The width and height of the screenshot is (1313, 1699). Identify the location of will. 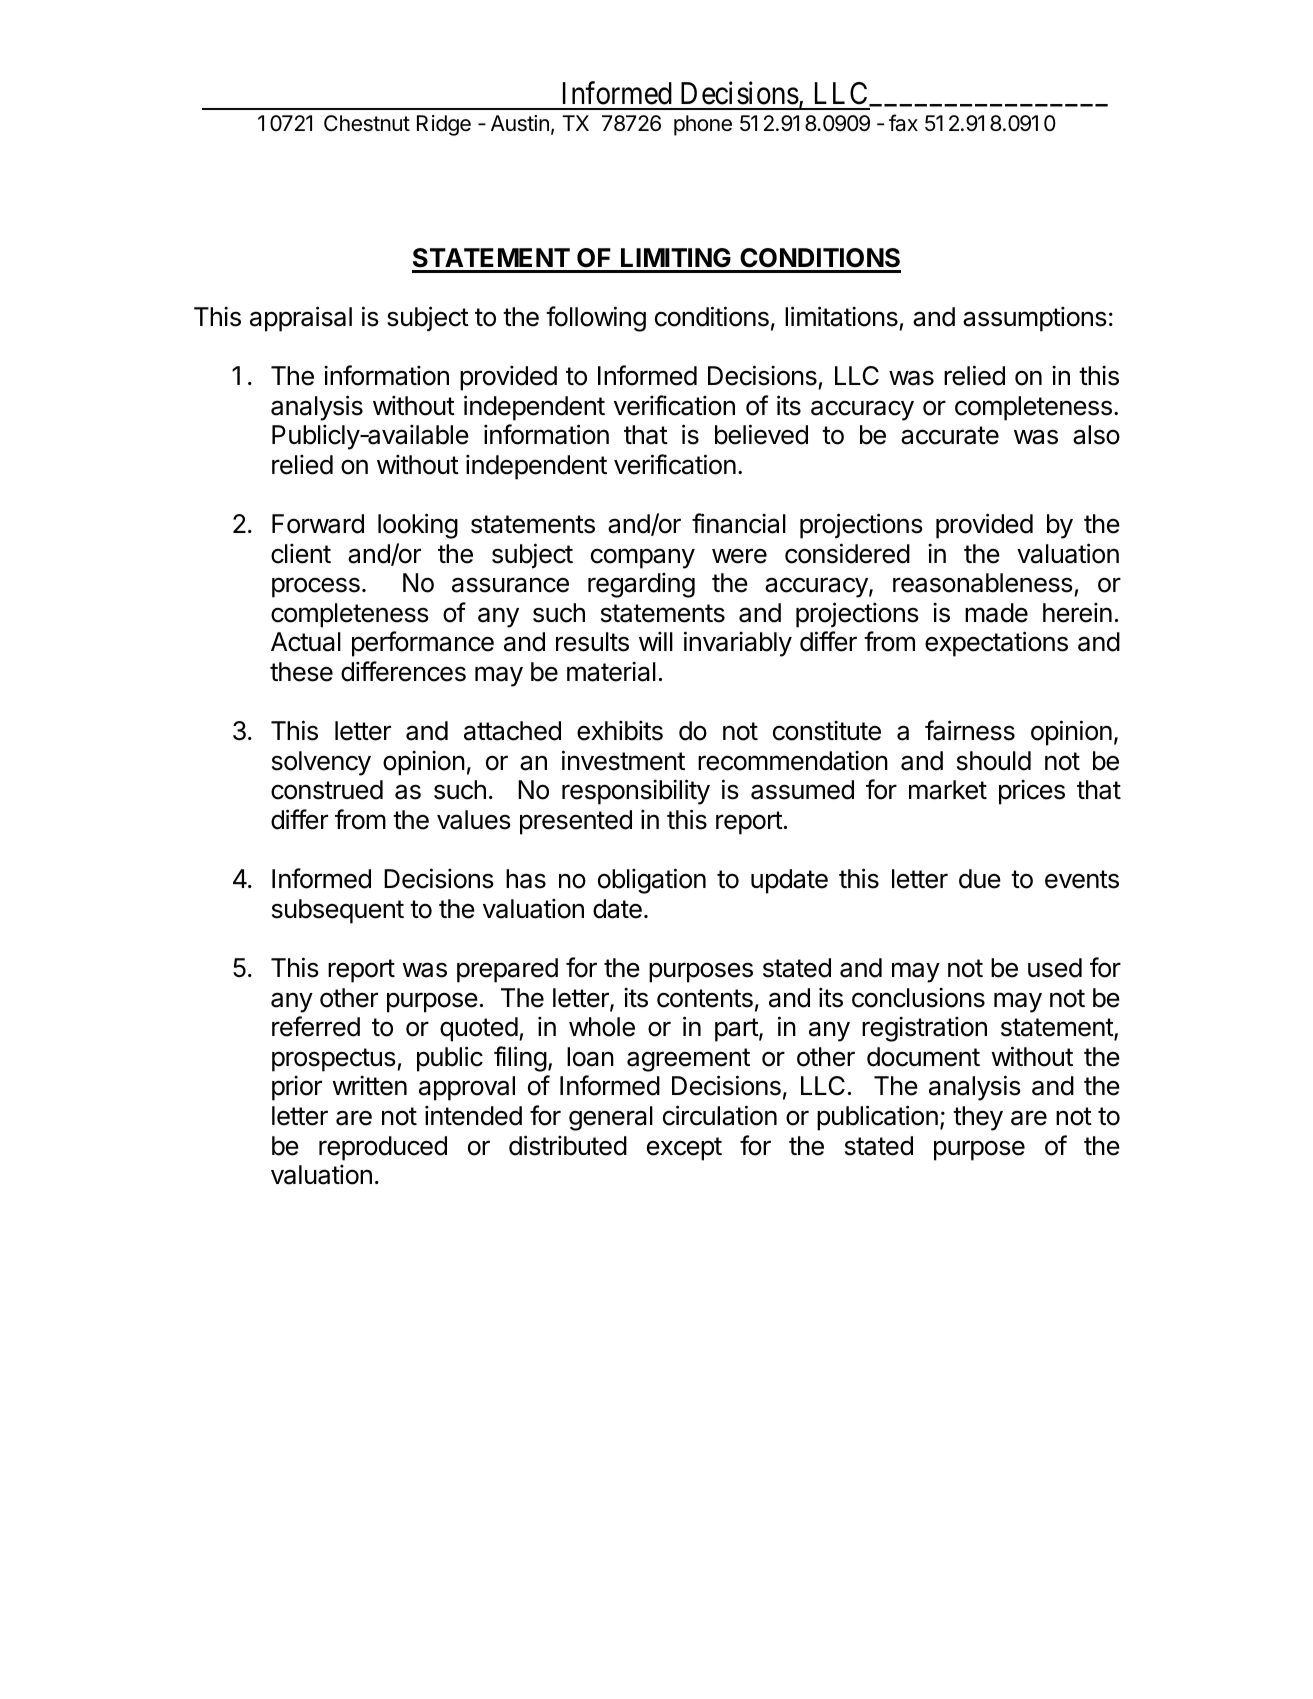
(656, 641).
